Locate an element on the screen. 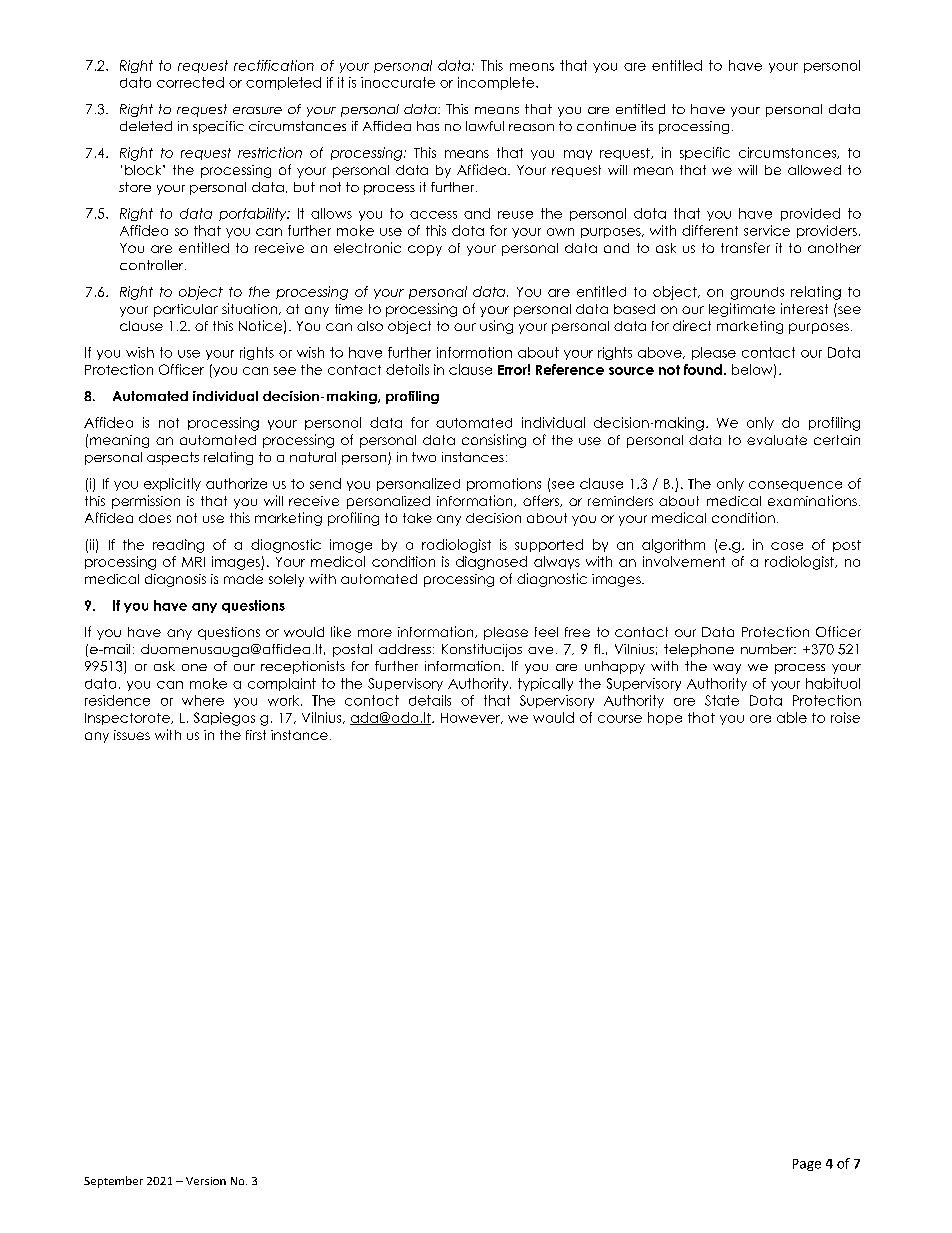 The image size is (952, 1233). allowed is located at coordinates (814, 170).
